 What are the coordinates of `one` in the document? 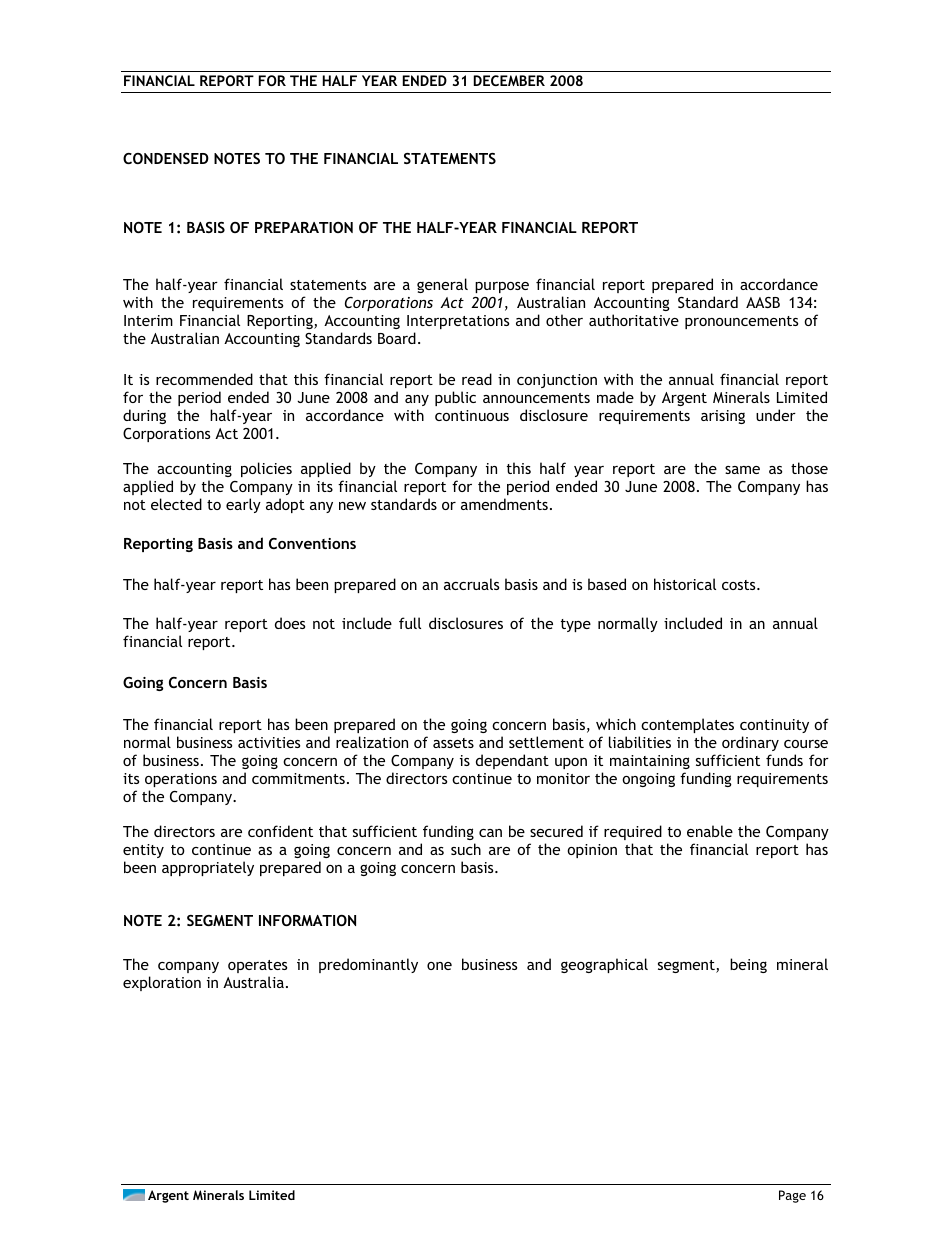 It's located at (439, 966).
